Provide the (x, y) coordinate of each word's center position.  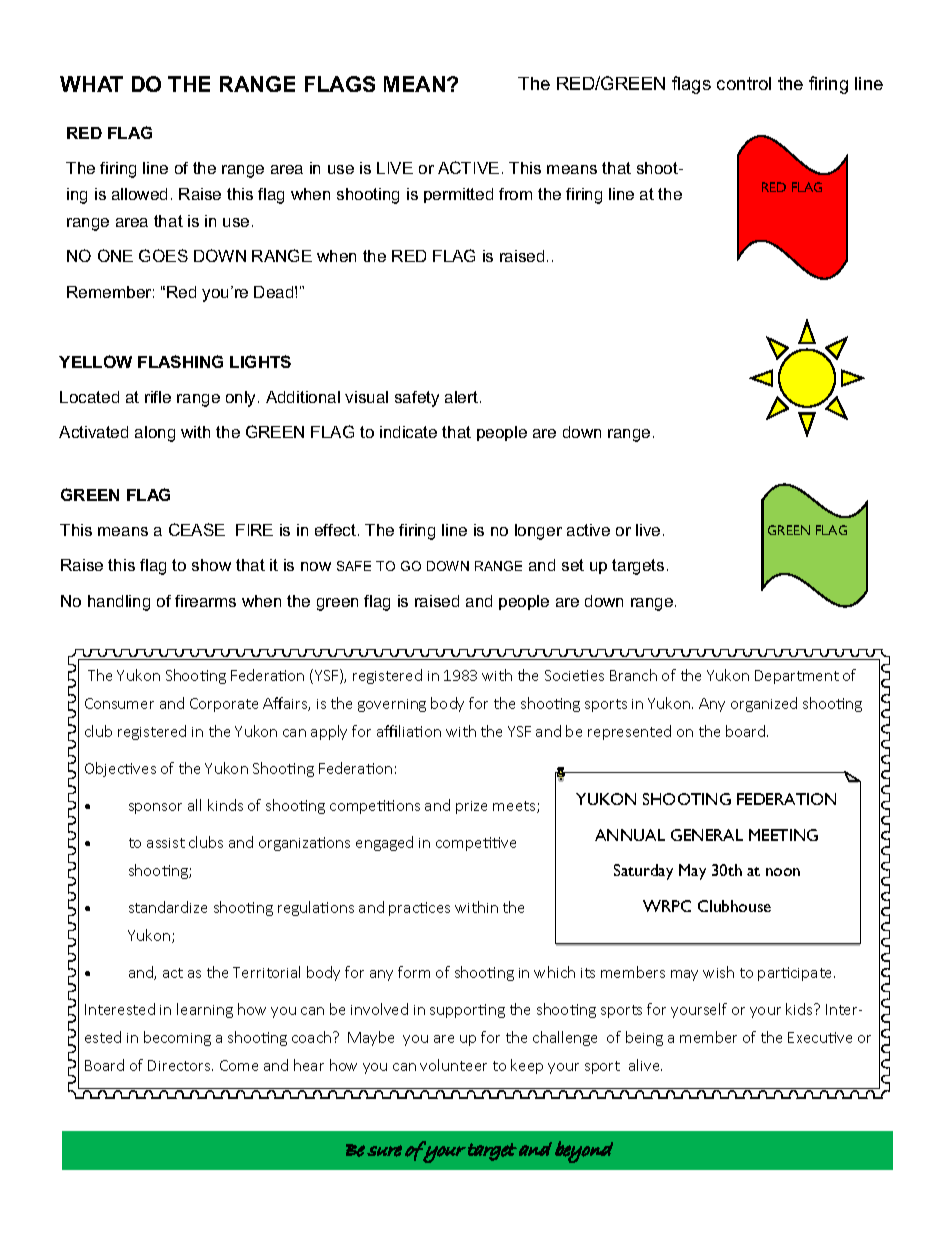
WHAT (91, 84)
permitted (458, 195)
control (744, 83)
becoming (177, 1038)
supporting (467, 1011)
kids (800, 1009)
